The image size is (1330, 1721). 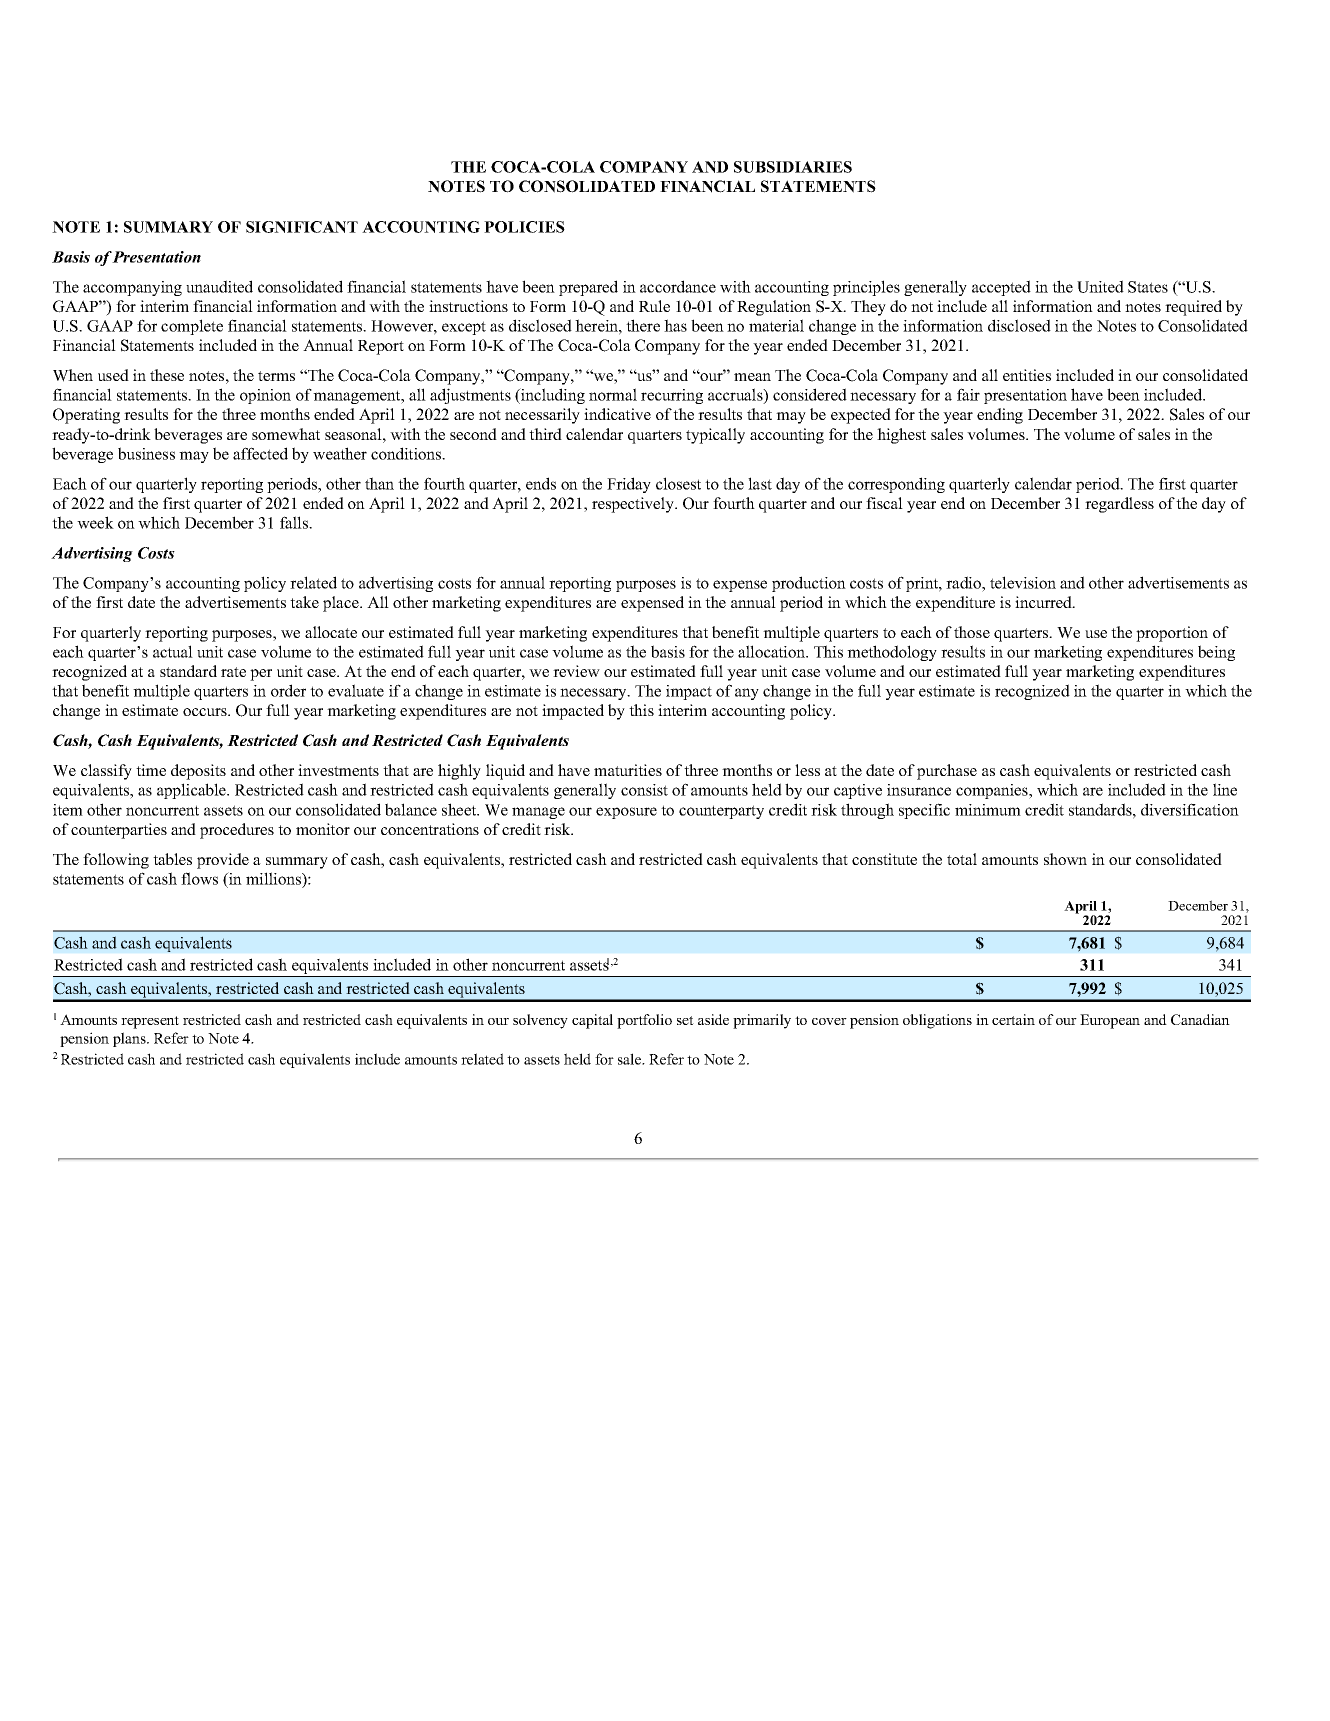 I want to click on exposure, so click(x=626, y=813).
